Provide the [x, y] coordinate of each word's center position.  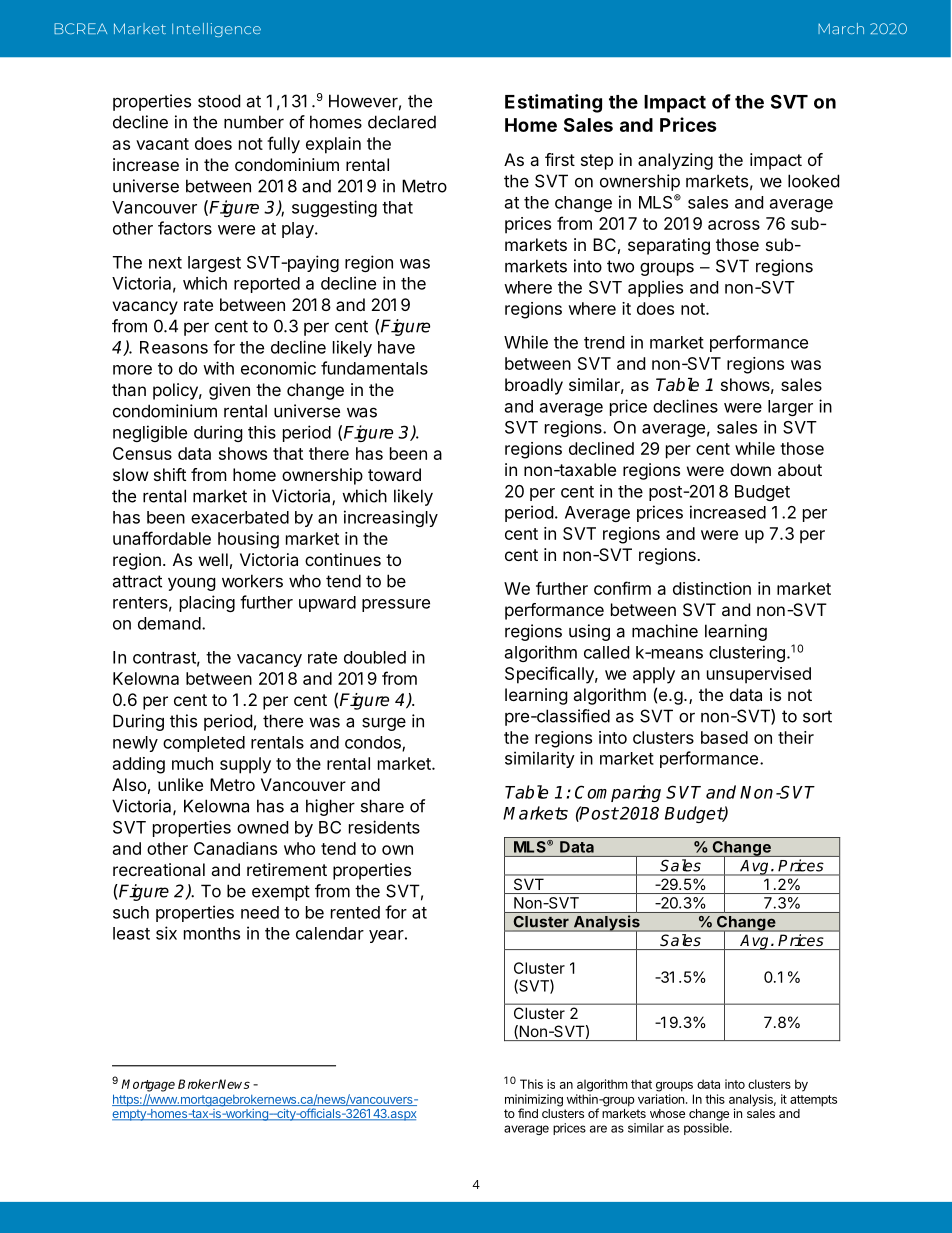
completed [204, 744]
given [229, 391]
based [724, 737]
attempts [813, 1101]
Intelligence [216, 30]
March [841, 28]
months [212, 933]
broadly [534, 386]
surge [384, 724]
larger [790, 408]
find [528, 1113]
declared [402, 122]
